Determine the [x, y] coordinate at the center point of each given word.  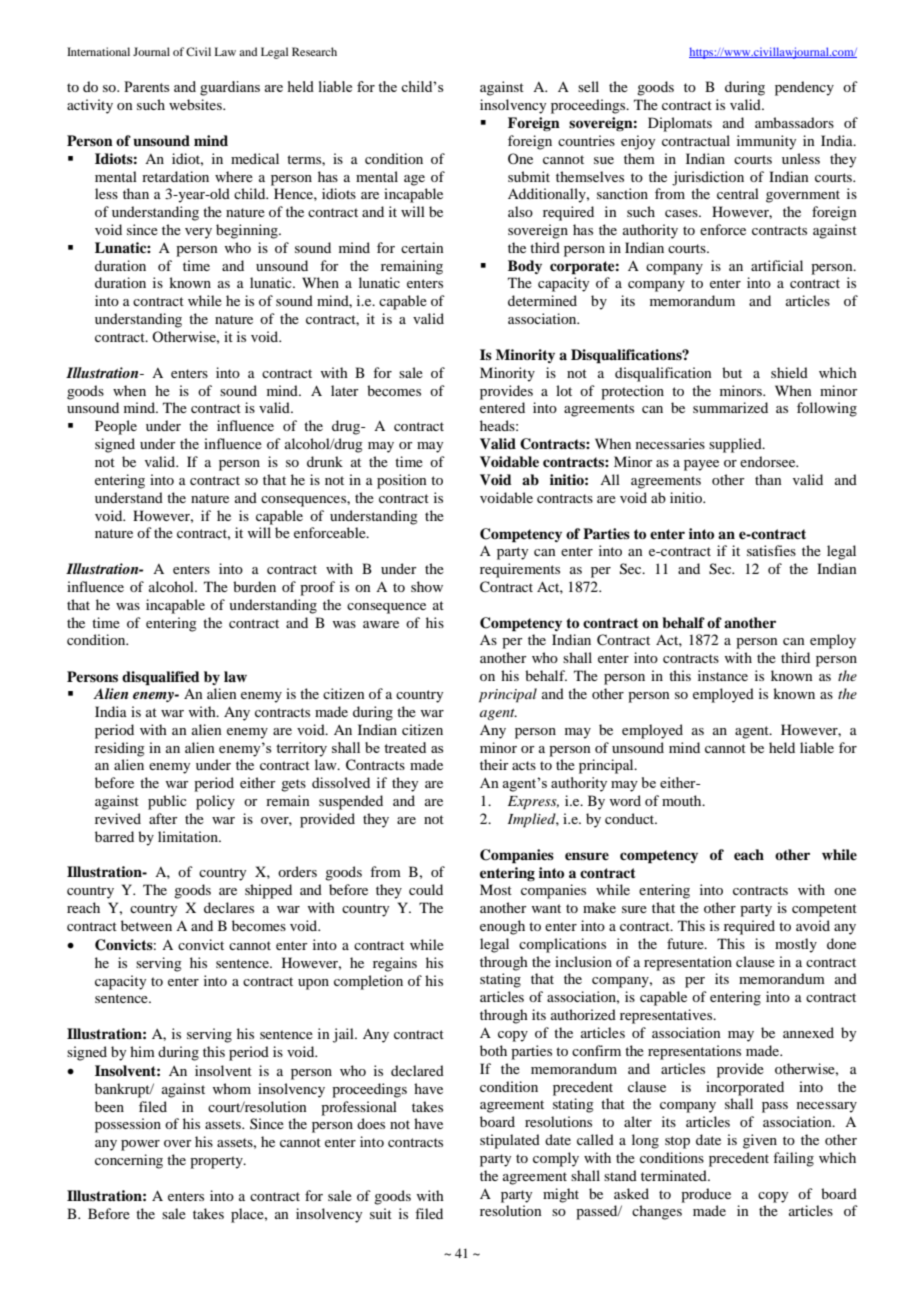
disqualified [161, 678]
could [426, 889]
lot [564, 390]
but [732, 372]
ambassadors [794, 122]
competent [824, 910]
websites [196, 104]
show [427, 586]
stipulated [510, 1141]
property [217, 1162]
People [116, 427]
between [146, 925]
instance [723, 675]
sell [588, 86]
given [760, 1141]
